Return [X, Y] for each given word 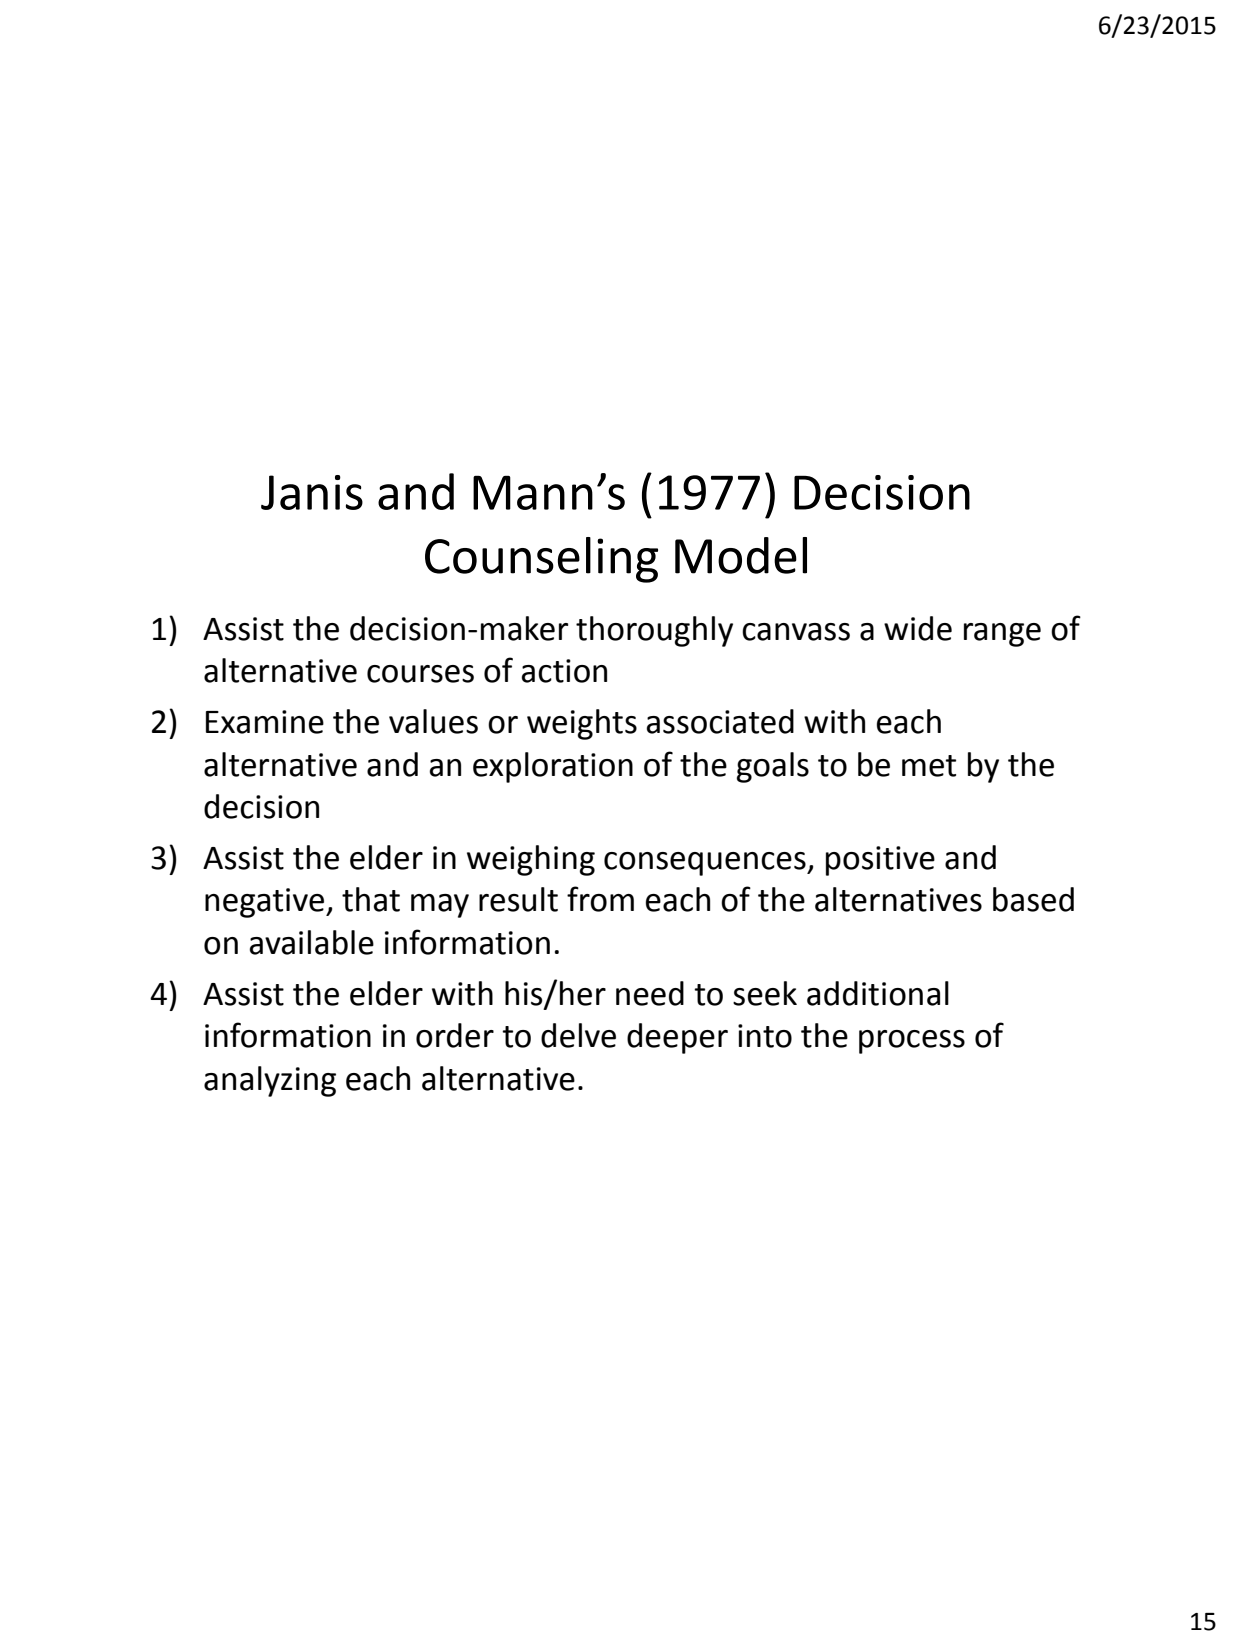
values [433, 721]
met [929, 766]
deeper [677, 1038]
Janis [312, 492]
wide [918, 628]
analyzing [270, 1081]
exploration [553, 767]
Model [741, 555]
